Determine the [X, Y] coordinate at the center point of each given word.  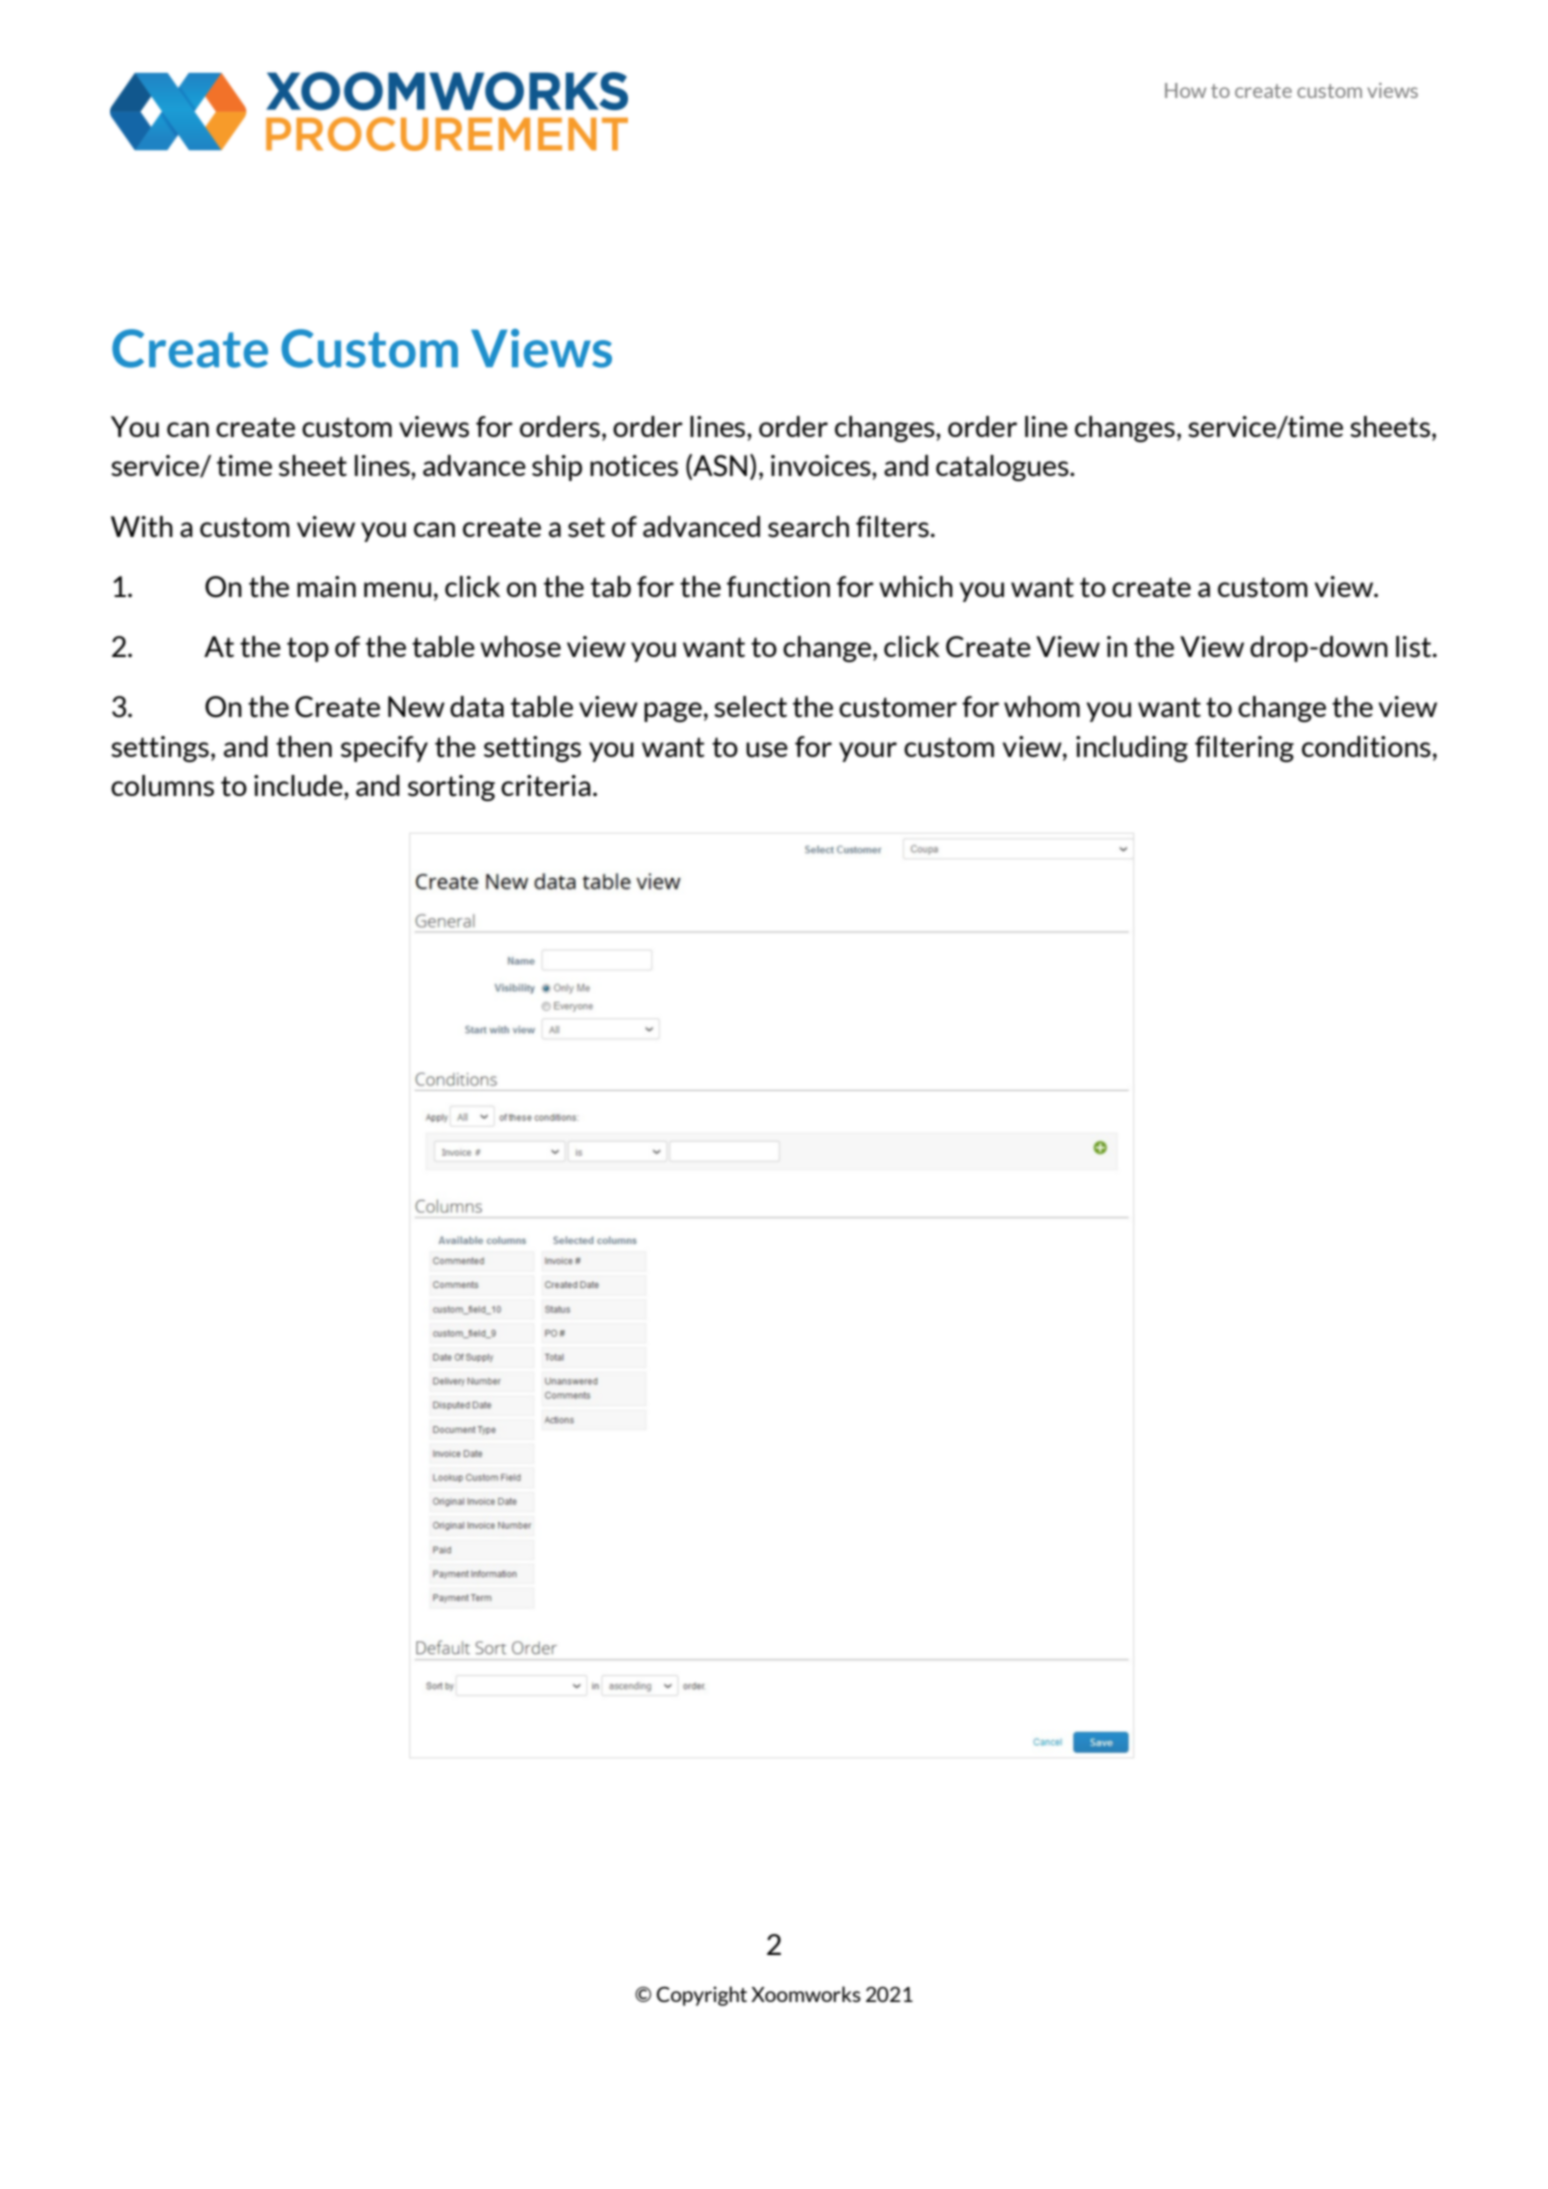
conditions [1366, 747]
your [868, 752]
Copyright [702, 1996]
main [326, 587]
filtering [1244, 749]
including [1132, 749]
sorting [451, 788]
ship [557, 468]
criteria [546, 786]
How [1185, 90]
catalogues [1003, 468]
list [1415, 647]
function [778, 587]
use [767, 750]
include [299, 786]
